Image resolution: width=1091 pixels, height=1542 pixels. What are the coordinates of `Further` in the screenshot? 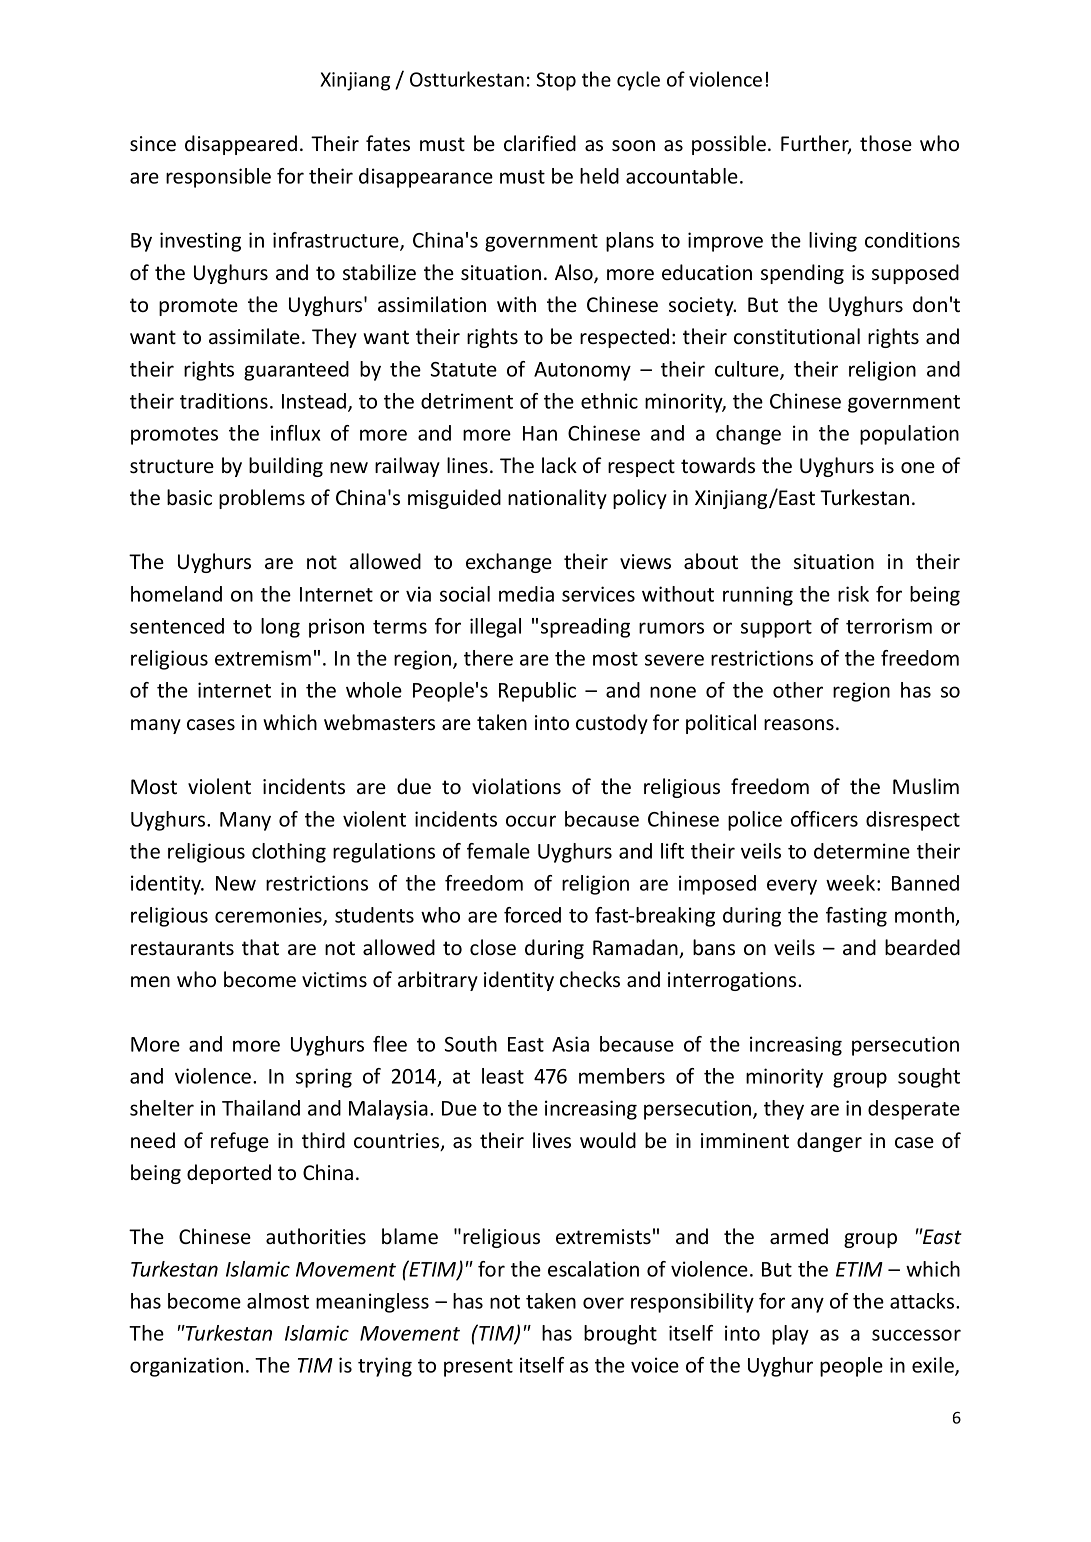 It's located at (816, 144).
